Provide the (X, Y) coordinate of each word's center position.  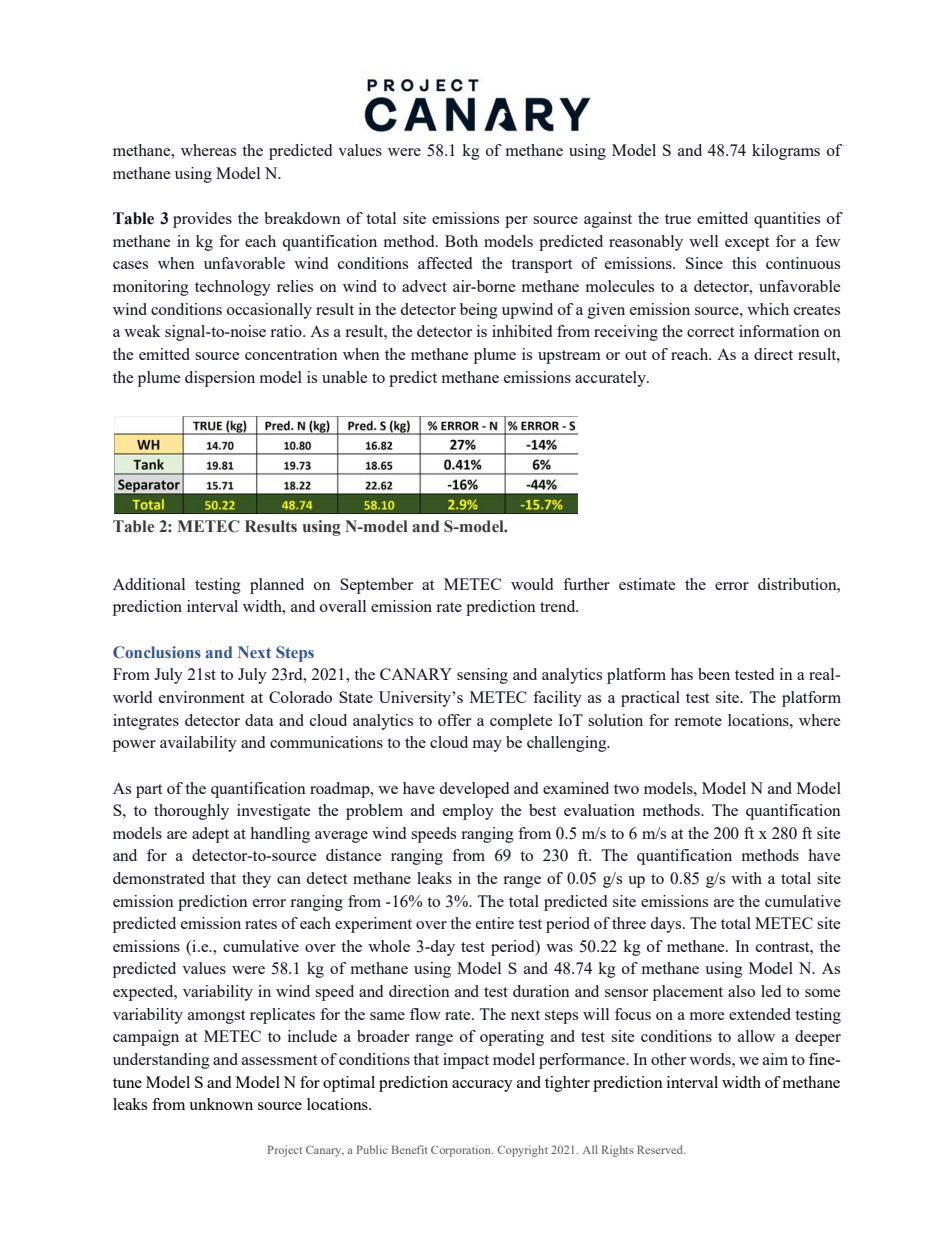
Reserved (661, 1149)
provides (202, 220)
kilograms (786, 152)
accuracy (482, 1086)
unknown (221, 1104)
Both (461, 241)
